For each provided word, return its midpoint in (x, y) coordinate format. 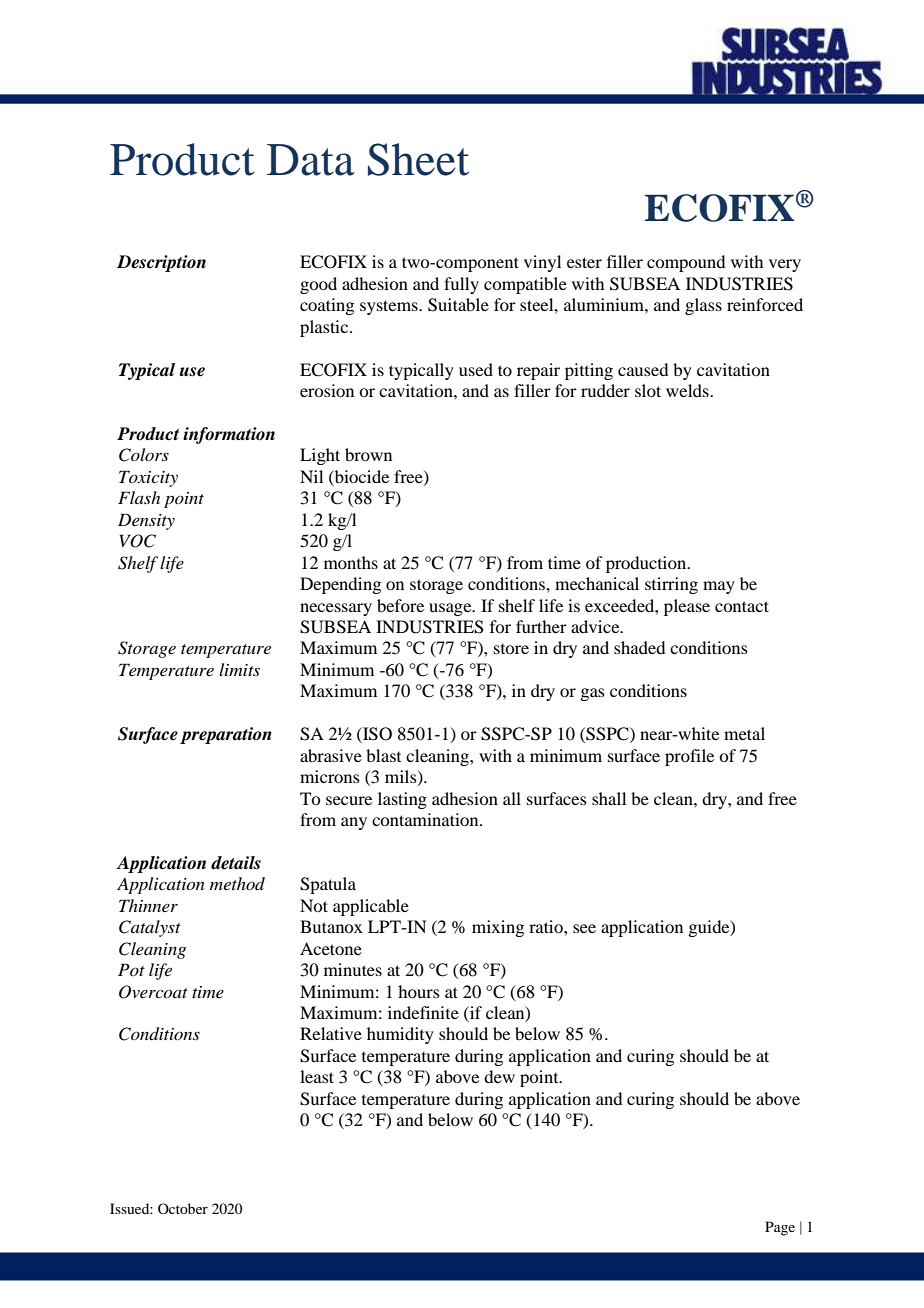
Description (161, 263)
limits (239, 669)
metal (744, 733)
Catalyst (150, 928)
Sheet (418, 159)
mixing (498, 928)
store (511, 649)
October (183, 1208)
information (229, 435)
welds (688, 390)
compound (686, 263)
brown (368, 454)
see (584, 928)
